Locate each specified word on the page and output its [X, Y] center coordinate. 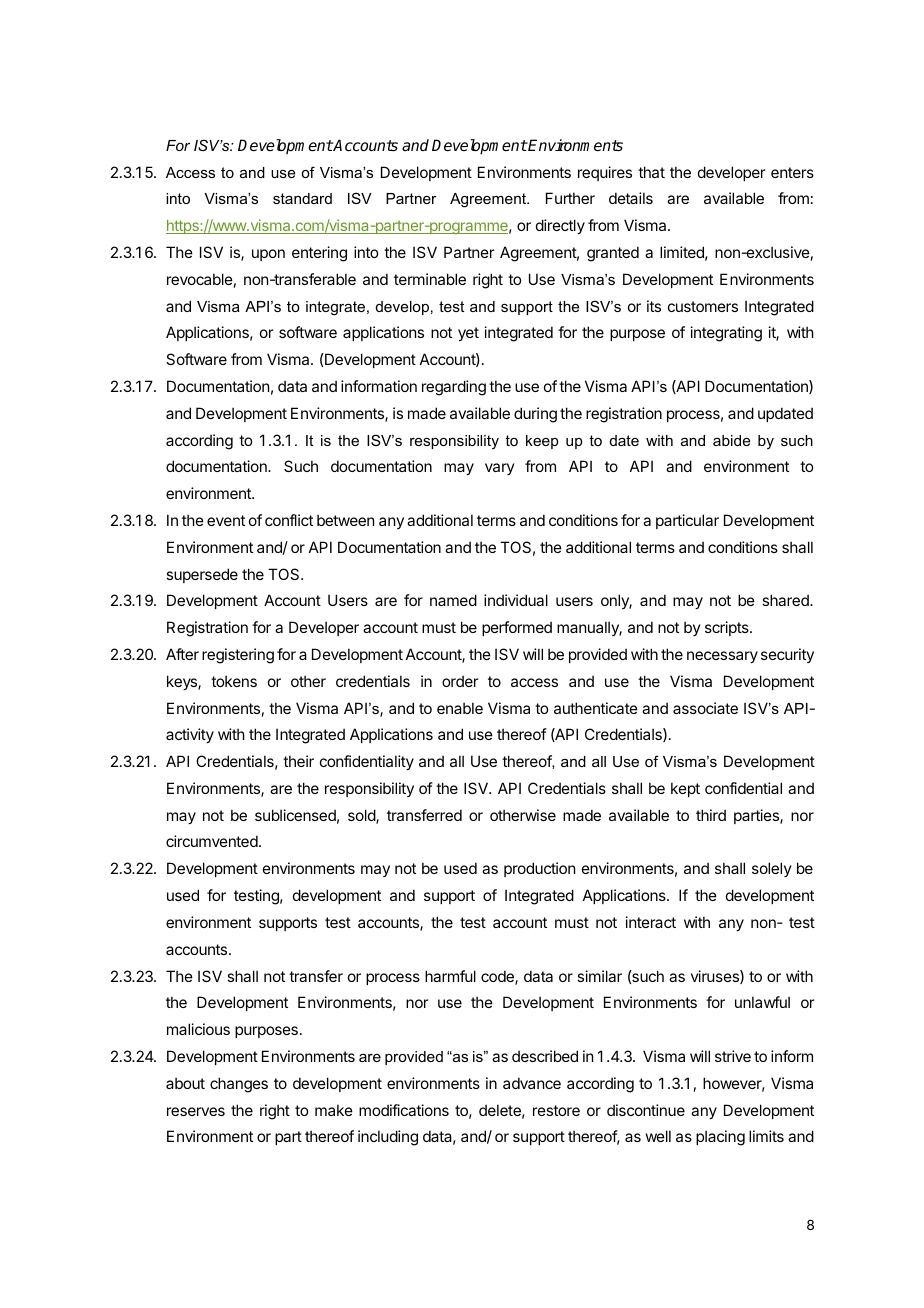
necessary [722, 657]
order [460, 681]
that [651, 172]
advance [532, 1083]
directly [560, 226]
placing [720, 1138]
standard [302, 198]
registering [238, 656]
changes [239, 1085]
